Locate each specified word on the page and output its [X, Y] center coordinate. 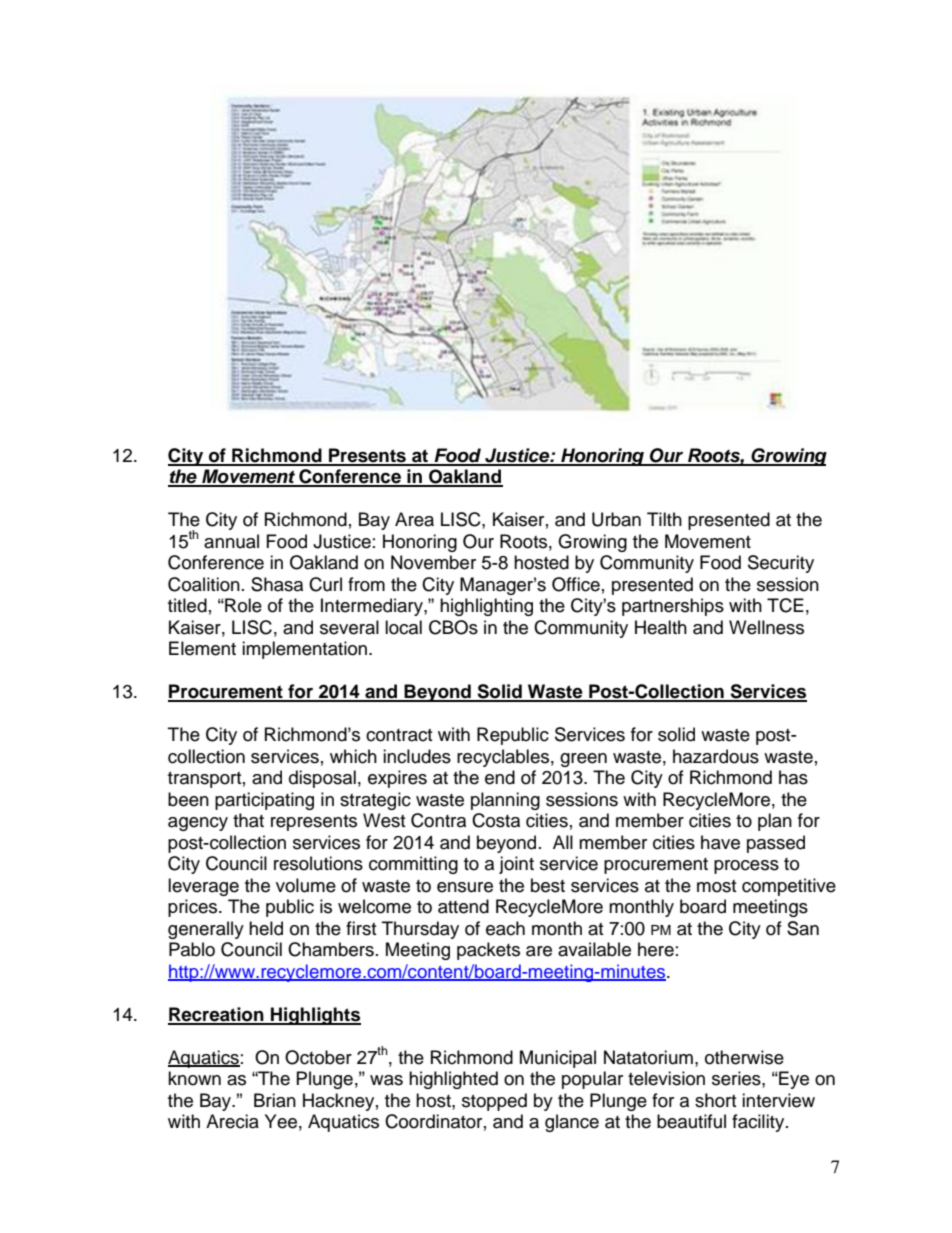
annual [231, 541]
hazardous [716, 756]
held [266, 928]
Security [781, 564]
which [353, 756]
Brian [275, 1100]
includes [417, 756]
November [433, 562]
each [505, 928]
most [716, 886]
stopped [494, 1102]
